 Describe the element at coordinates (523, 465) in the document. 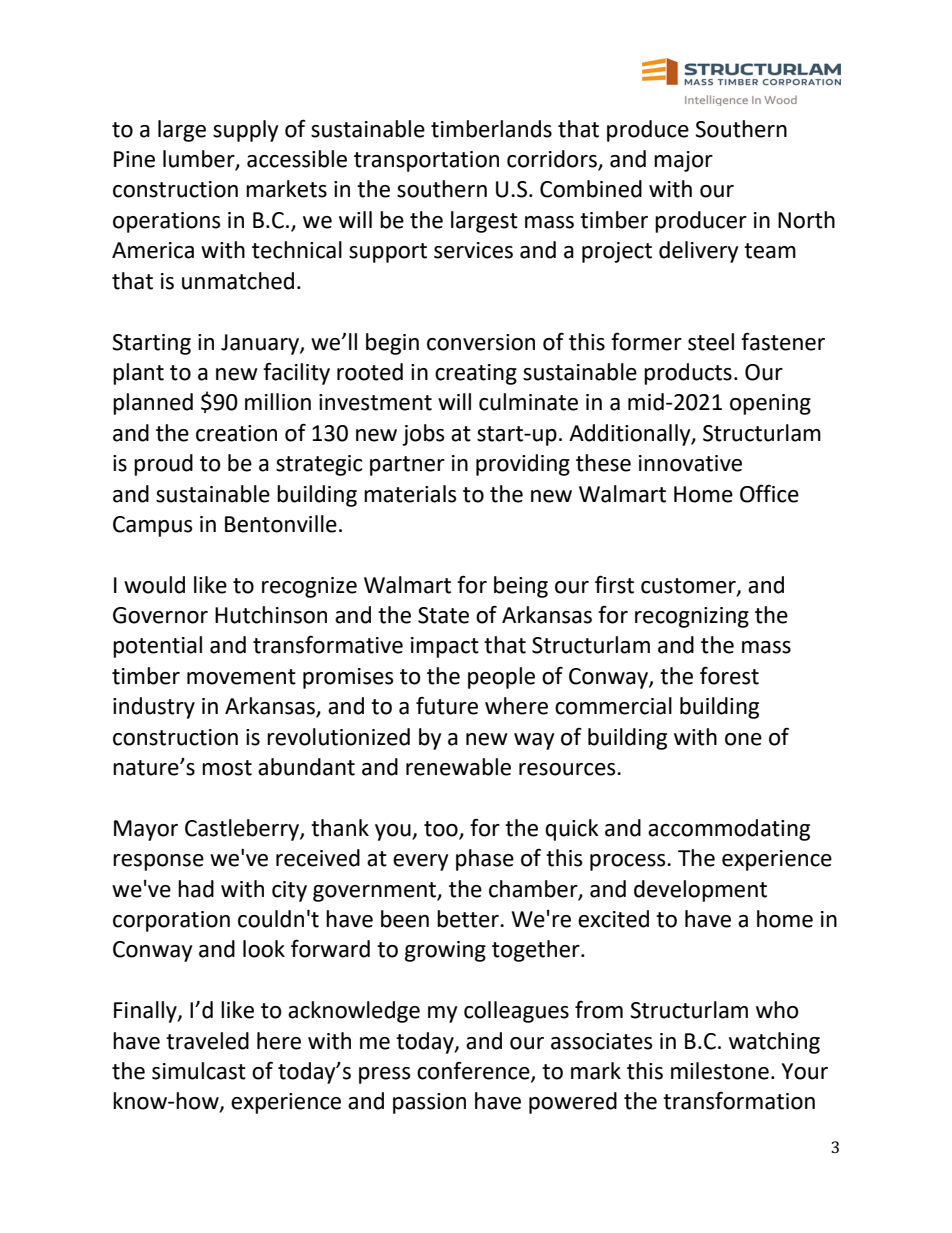

I see `providing` at that location.
